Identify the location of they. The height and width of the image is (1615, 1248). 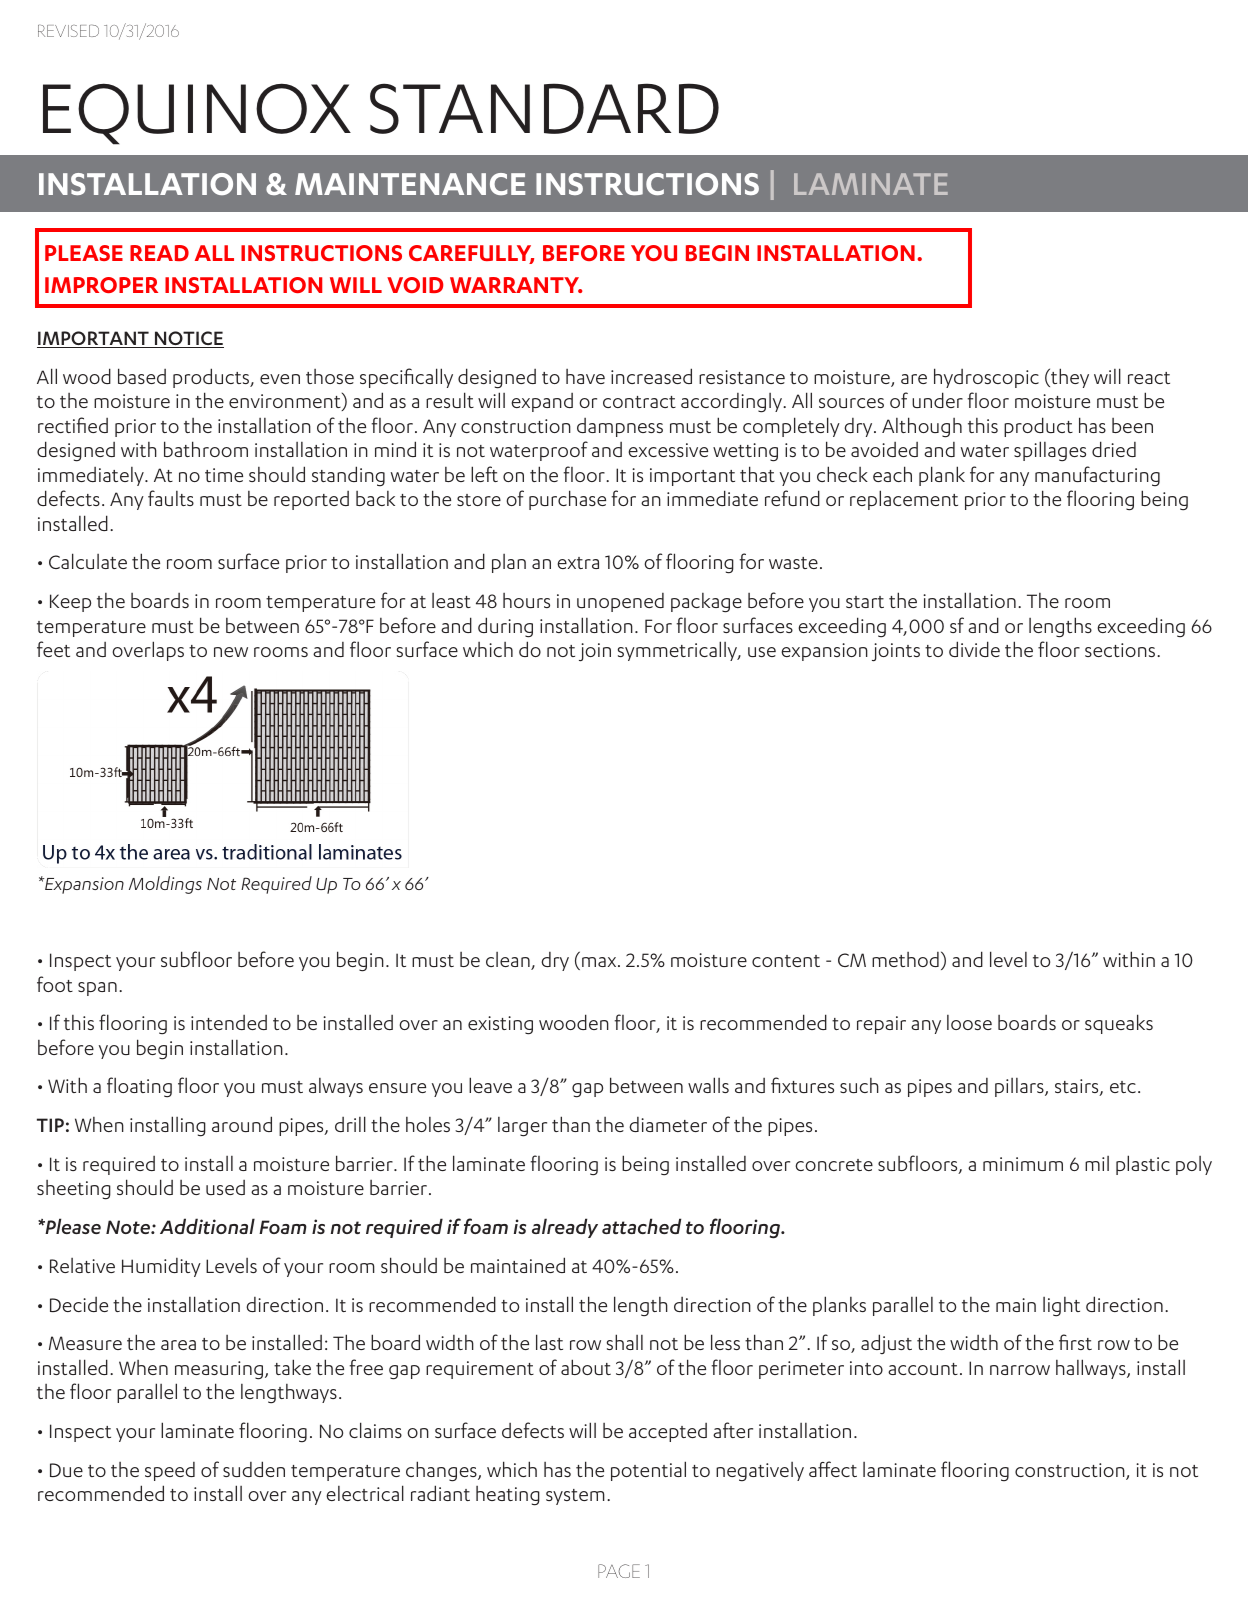
(1069, 378).
